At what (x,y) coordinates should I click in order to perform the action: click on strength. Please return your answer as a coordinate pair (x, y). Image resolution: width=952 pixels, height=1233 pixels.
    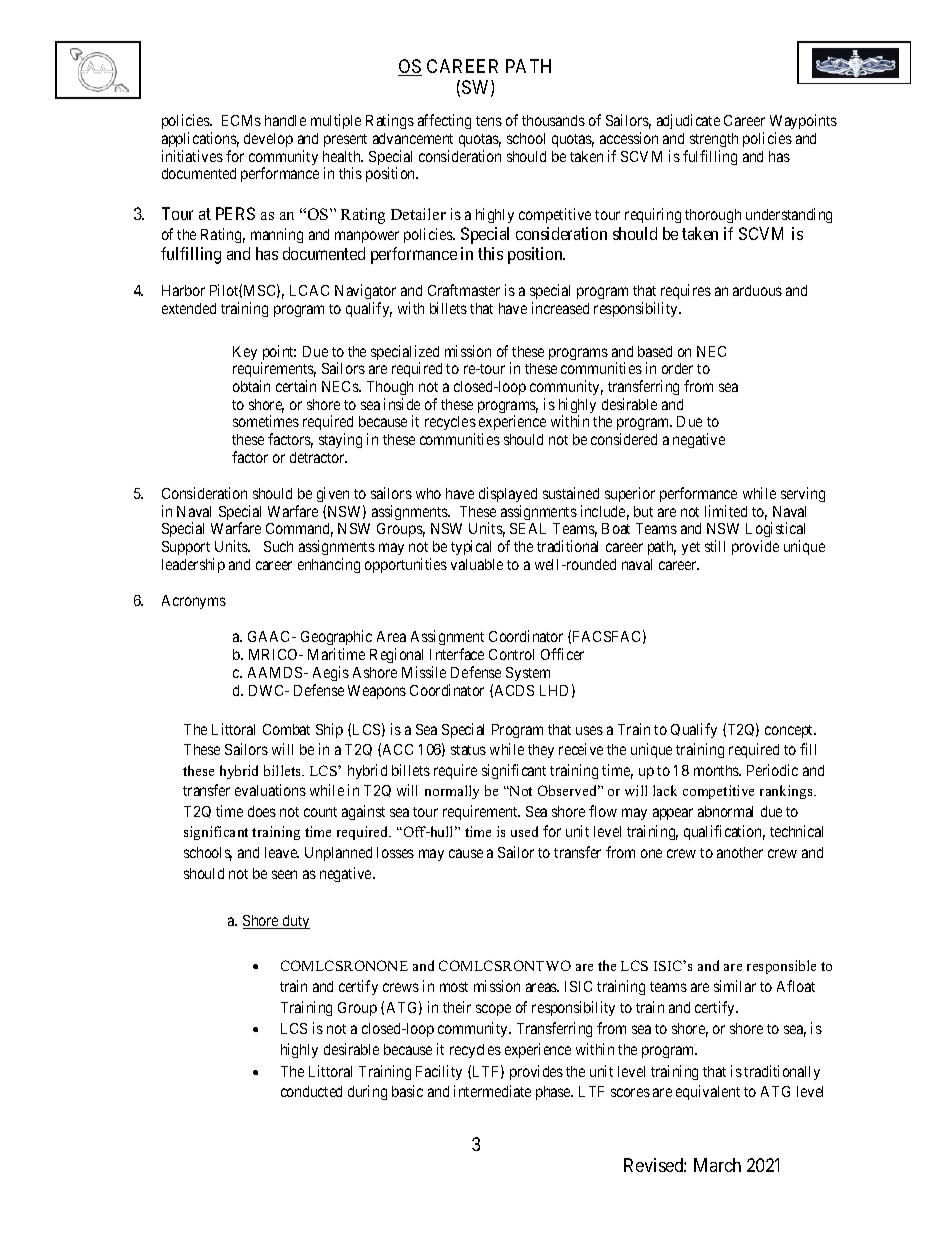
    Looking at the image, I should click on (714, 140).
